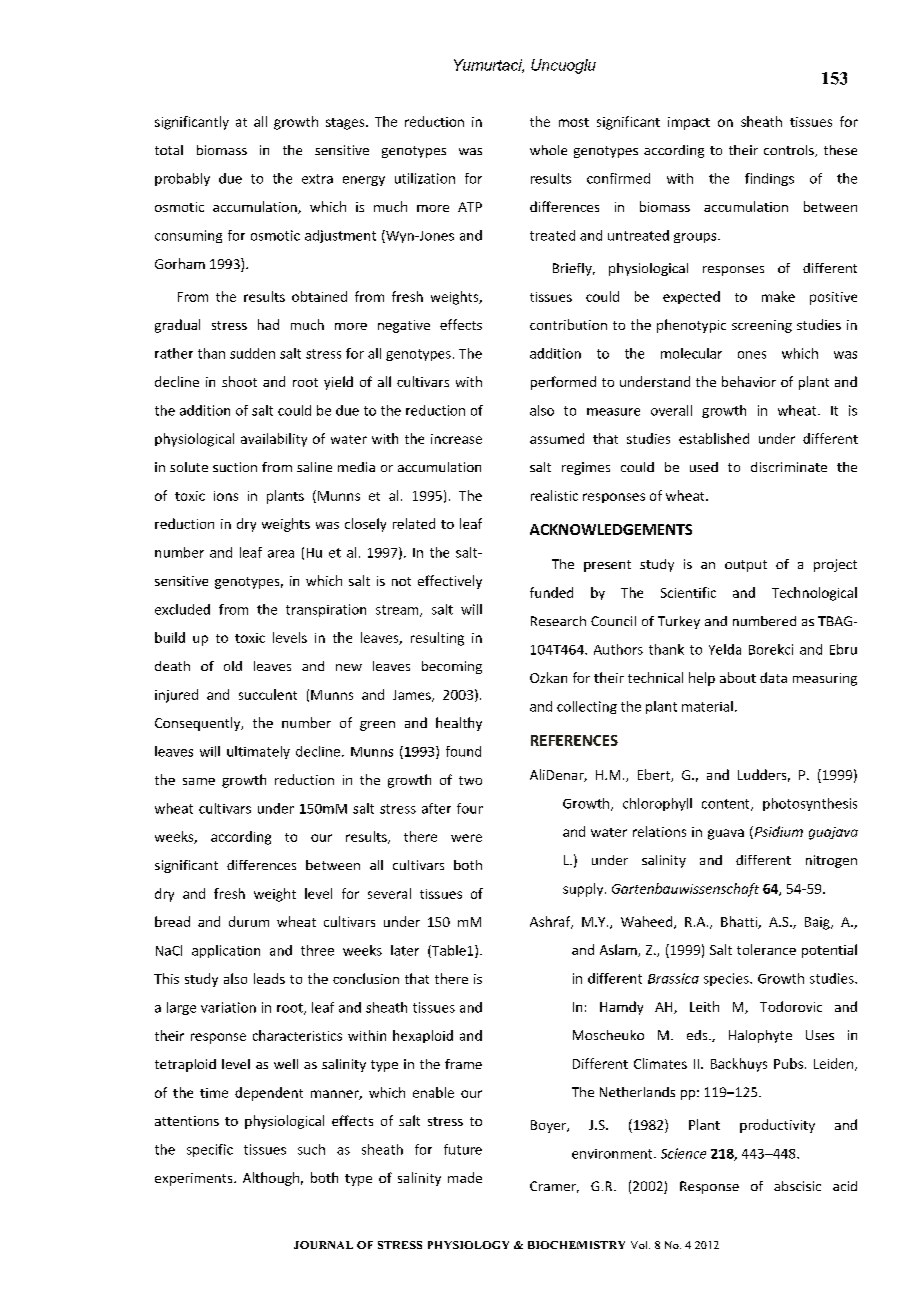  Describe the element at coordinates (548, 150) in the document. I see `whole` at that location.
